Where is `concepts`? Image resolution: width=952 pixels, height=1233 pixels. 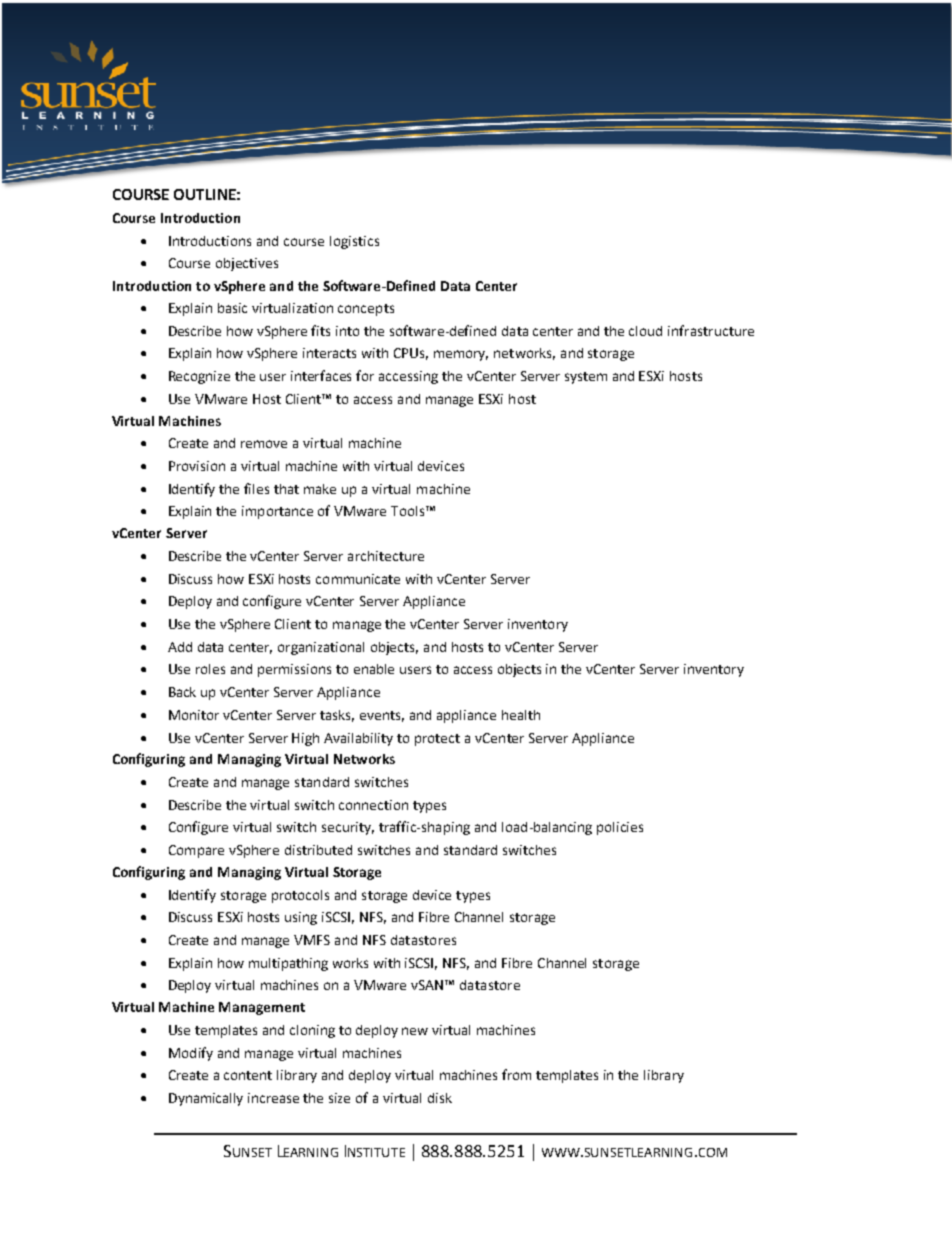 concepts is located at coordinates (366, 310).
